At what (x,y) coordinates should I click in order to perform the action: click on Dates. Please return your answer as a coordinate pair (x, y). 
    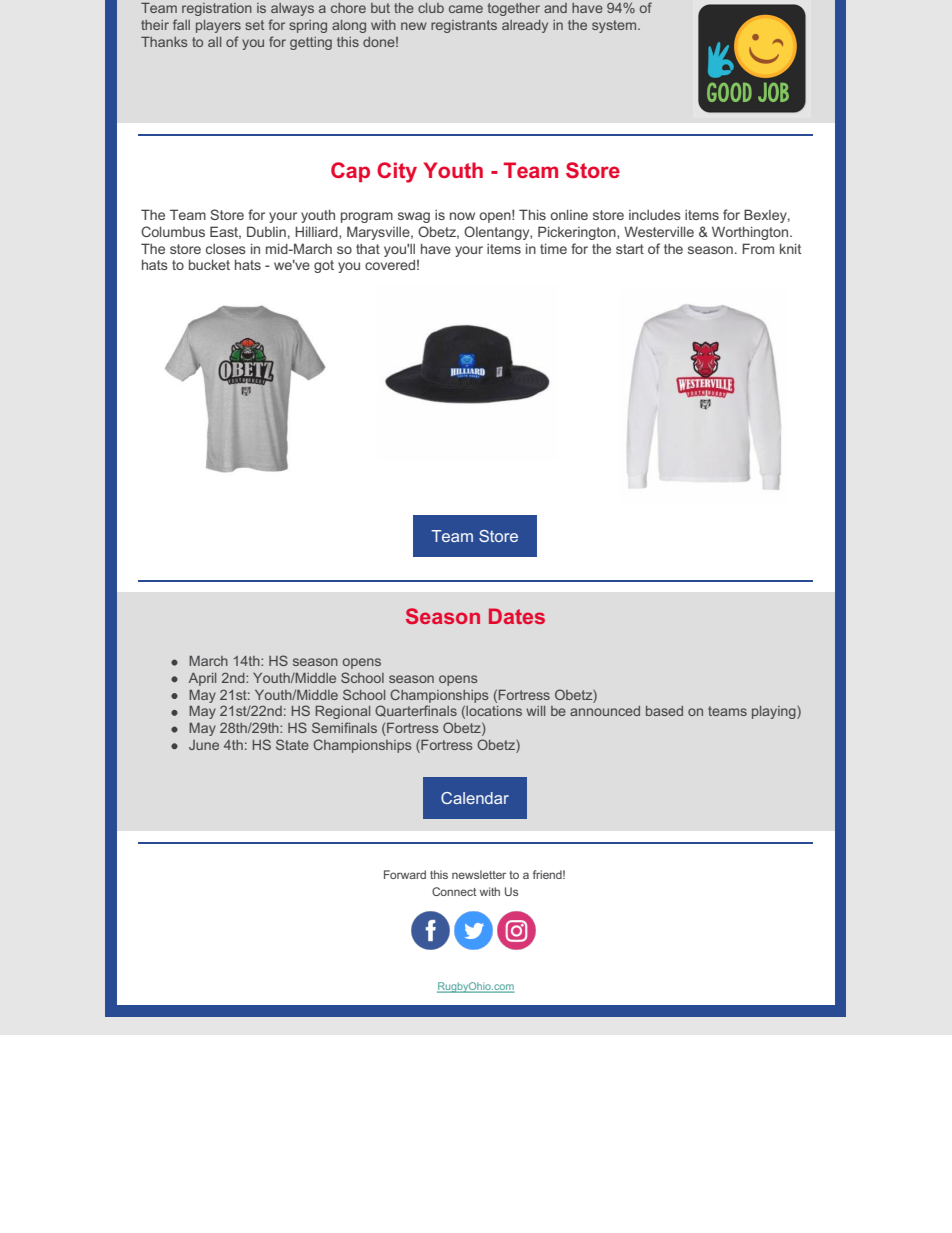
    Looking at the image, I should click on (517, 616).
